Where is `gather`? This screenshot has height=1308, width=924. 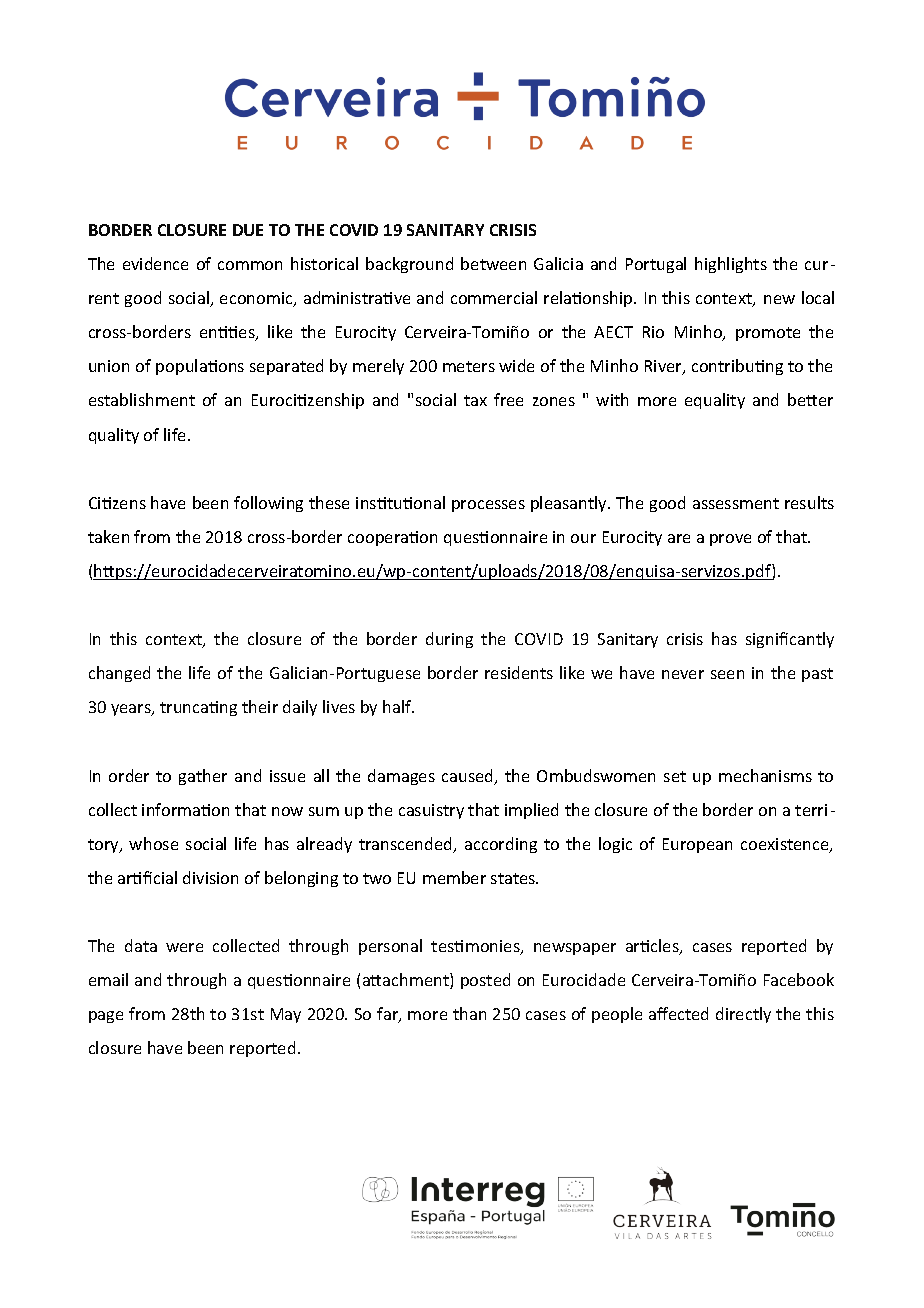 gather is located at coordinates (203, 777).
